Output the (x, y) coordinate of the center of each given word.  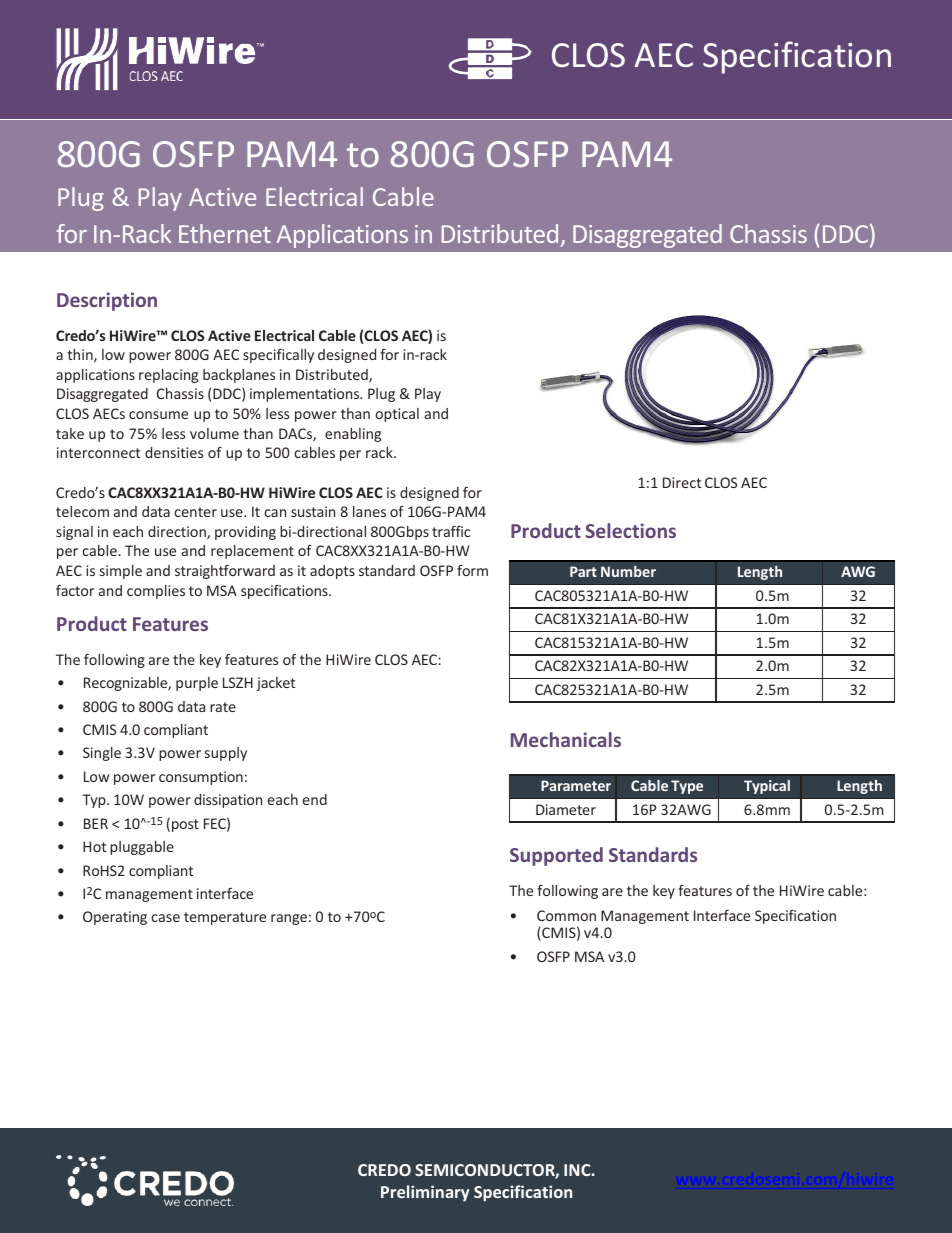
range (289, 919)
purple (197, 684)
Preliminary (425, 1193)
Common (566, 915)
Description (107, 301)
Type (687, 787)
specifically (278, 356)
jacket (275, 684)
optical (397, 415)
